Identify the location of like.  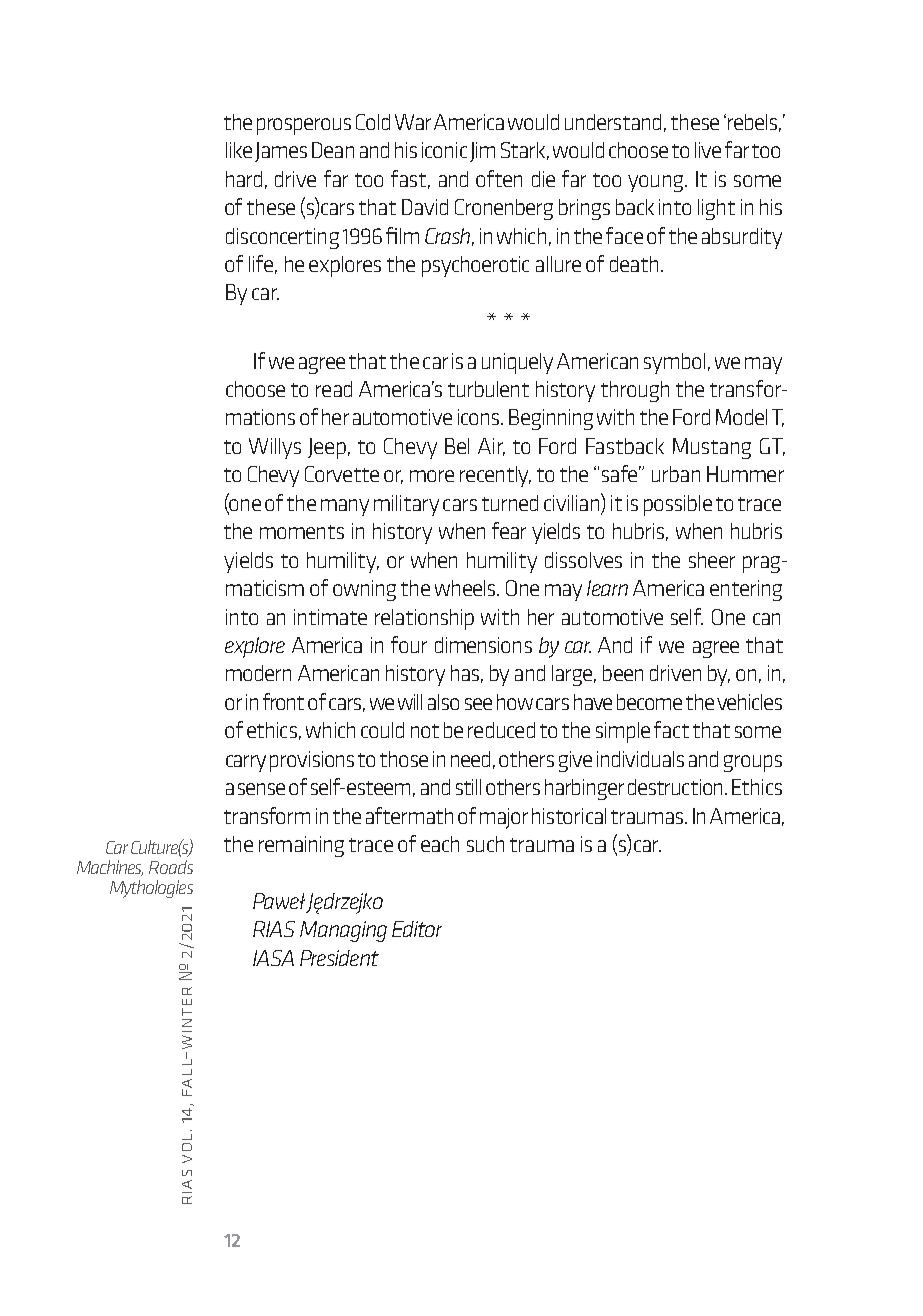
(239, 150).
